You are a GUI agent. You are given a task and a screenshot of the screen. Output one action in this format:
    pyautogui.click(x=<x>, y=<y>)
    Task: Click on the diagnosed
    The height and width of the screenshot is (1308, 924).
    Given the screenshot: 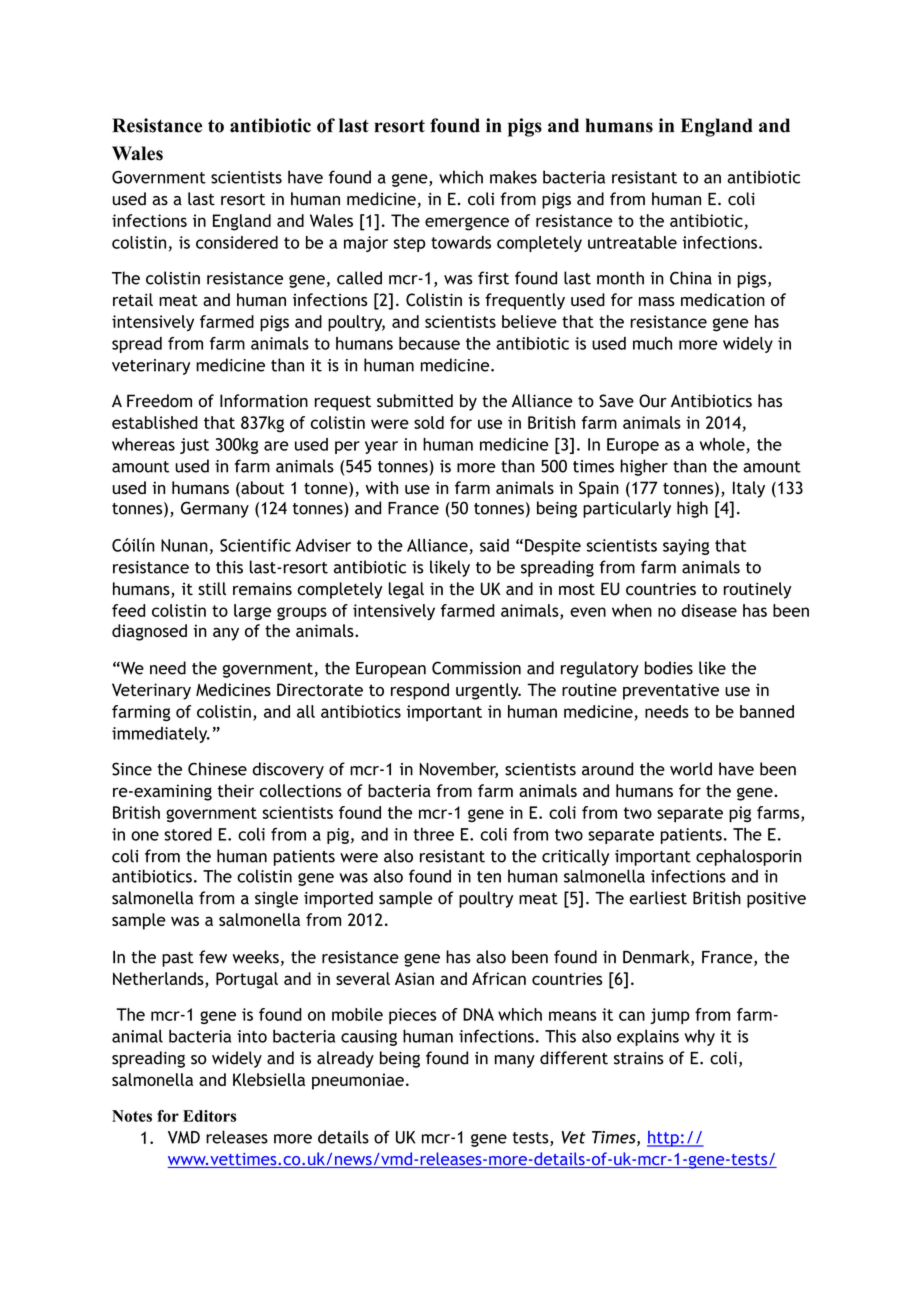 What is the action you would take?
    pyautogui.click(x=149, y=632)
